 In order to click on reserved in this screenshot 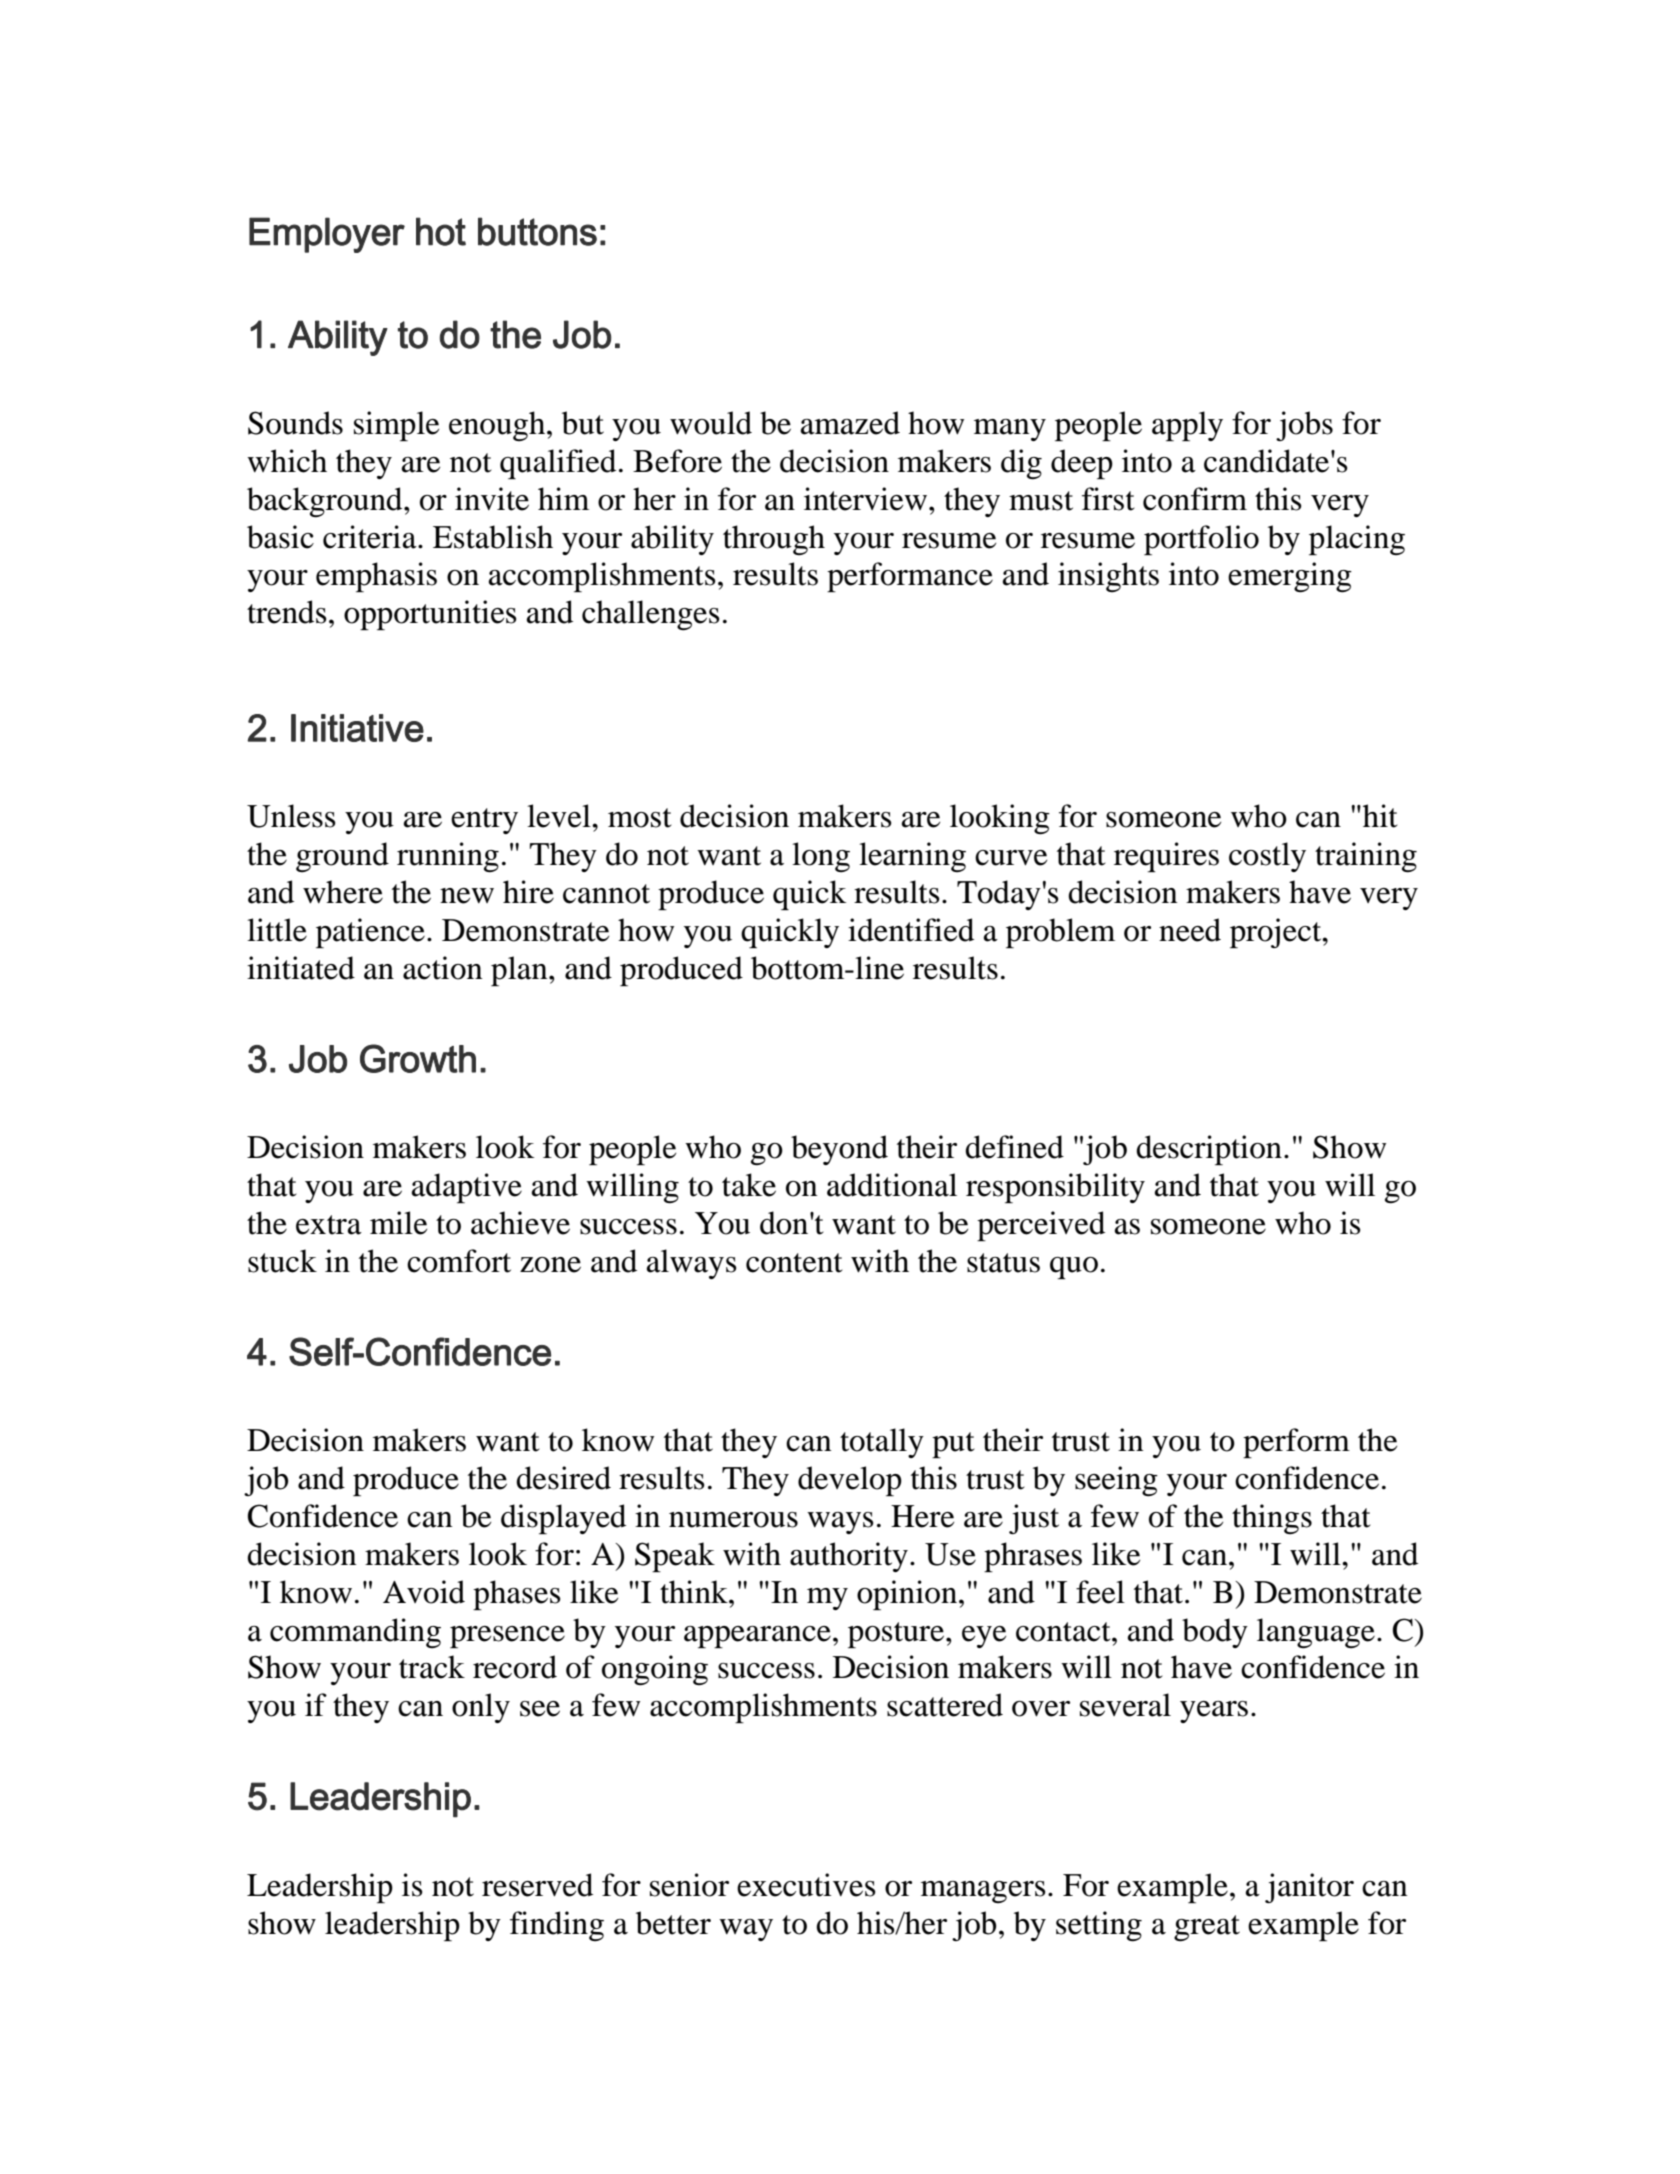, I will do `click(537, 1885)`.
